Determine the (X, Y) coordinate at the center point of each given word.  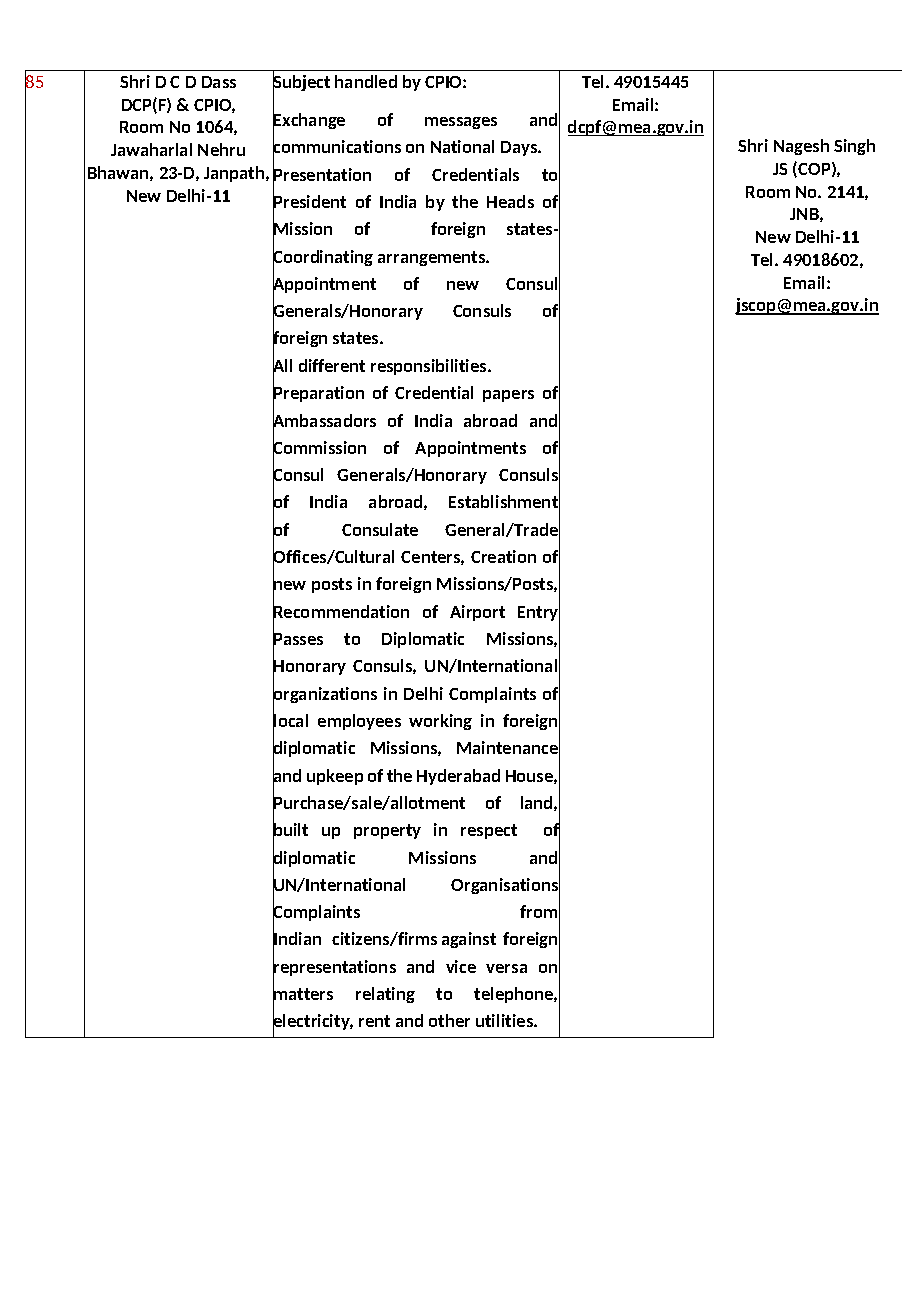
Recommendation (341, 612)
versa (506, 968)
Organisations (505, 886)
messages (461, 123)
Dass (219, 82)
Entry (539, 613)
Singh (854, 147)
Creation (503, 556)
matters (303, 994)
